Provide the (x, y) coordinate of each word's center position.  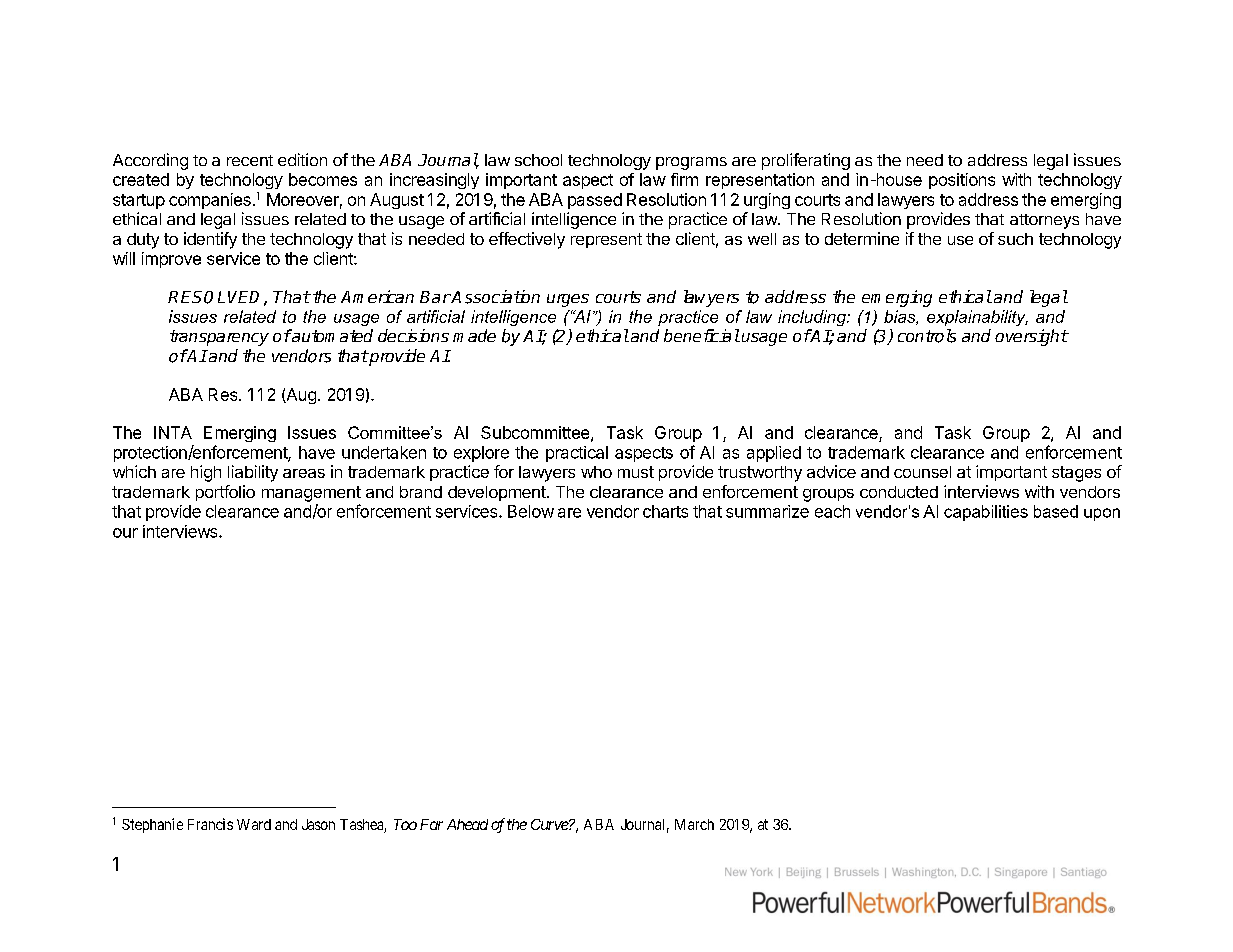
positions (962, 181)
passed (595, 201)
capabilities (986, 513)
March (694, 824)
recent (250, 160)
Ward (254, 824)
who (596, 472)
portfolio (225, 493)
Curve (550, 824)
